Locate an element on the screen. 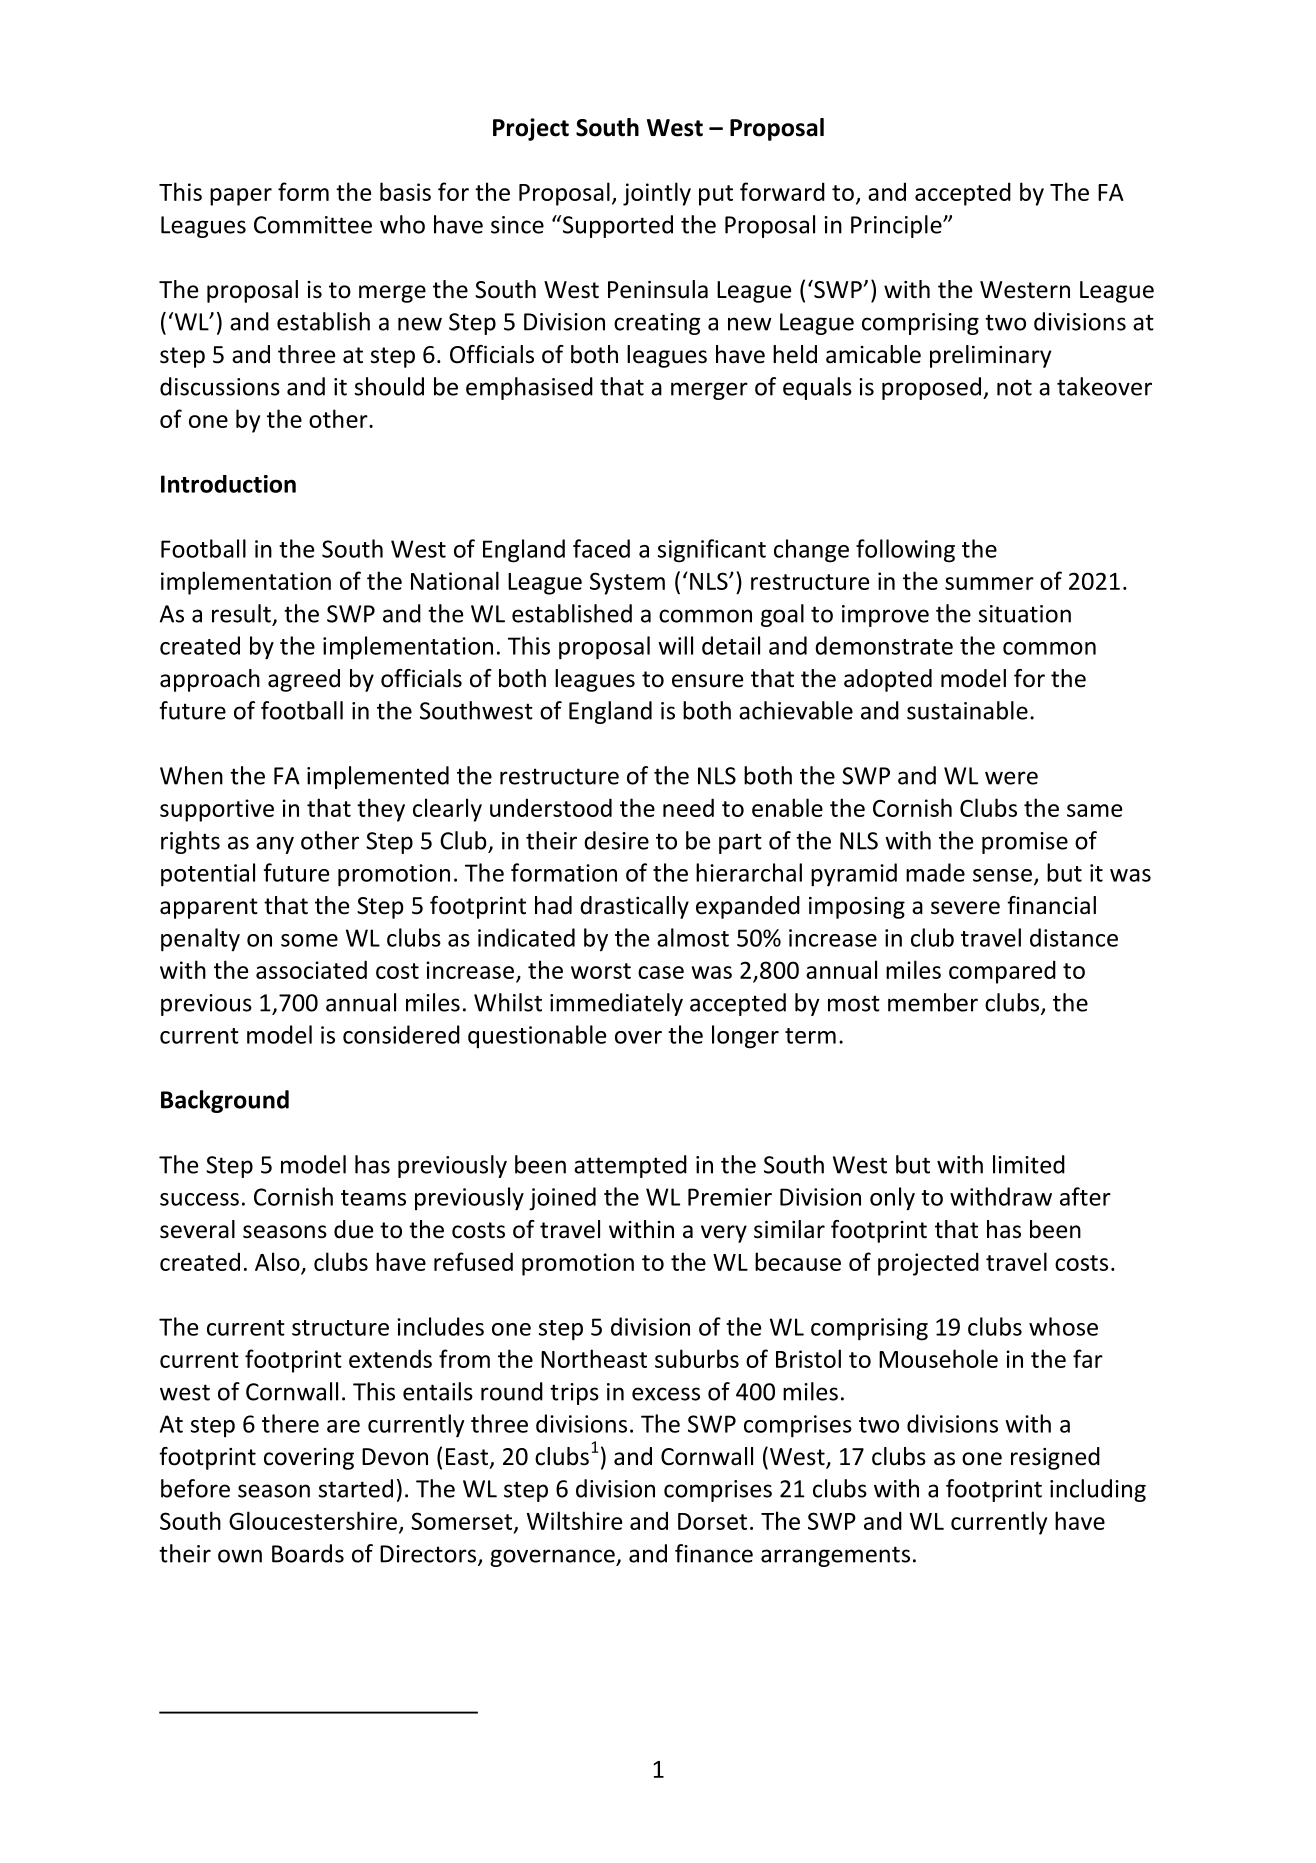 The height and width of the screenshot is (1863, 1316). sense is located at coordinates (1002, 875).
